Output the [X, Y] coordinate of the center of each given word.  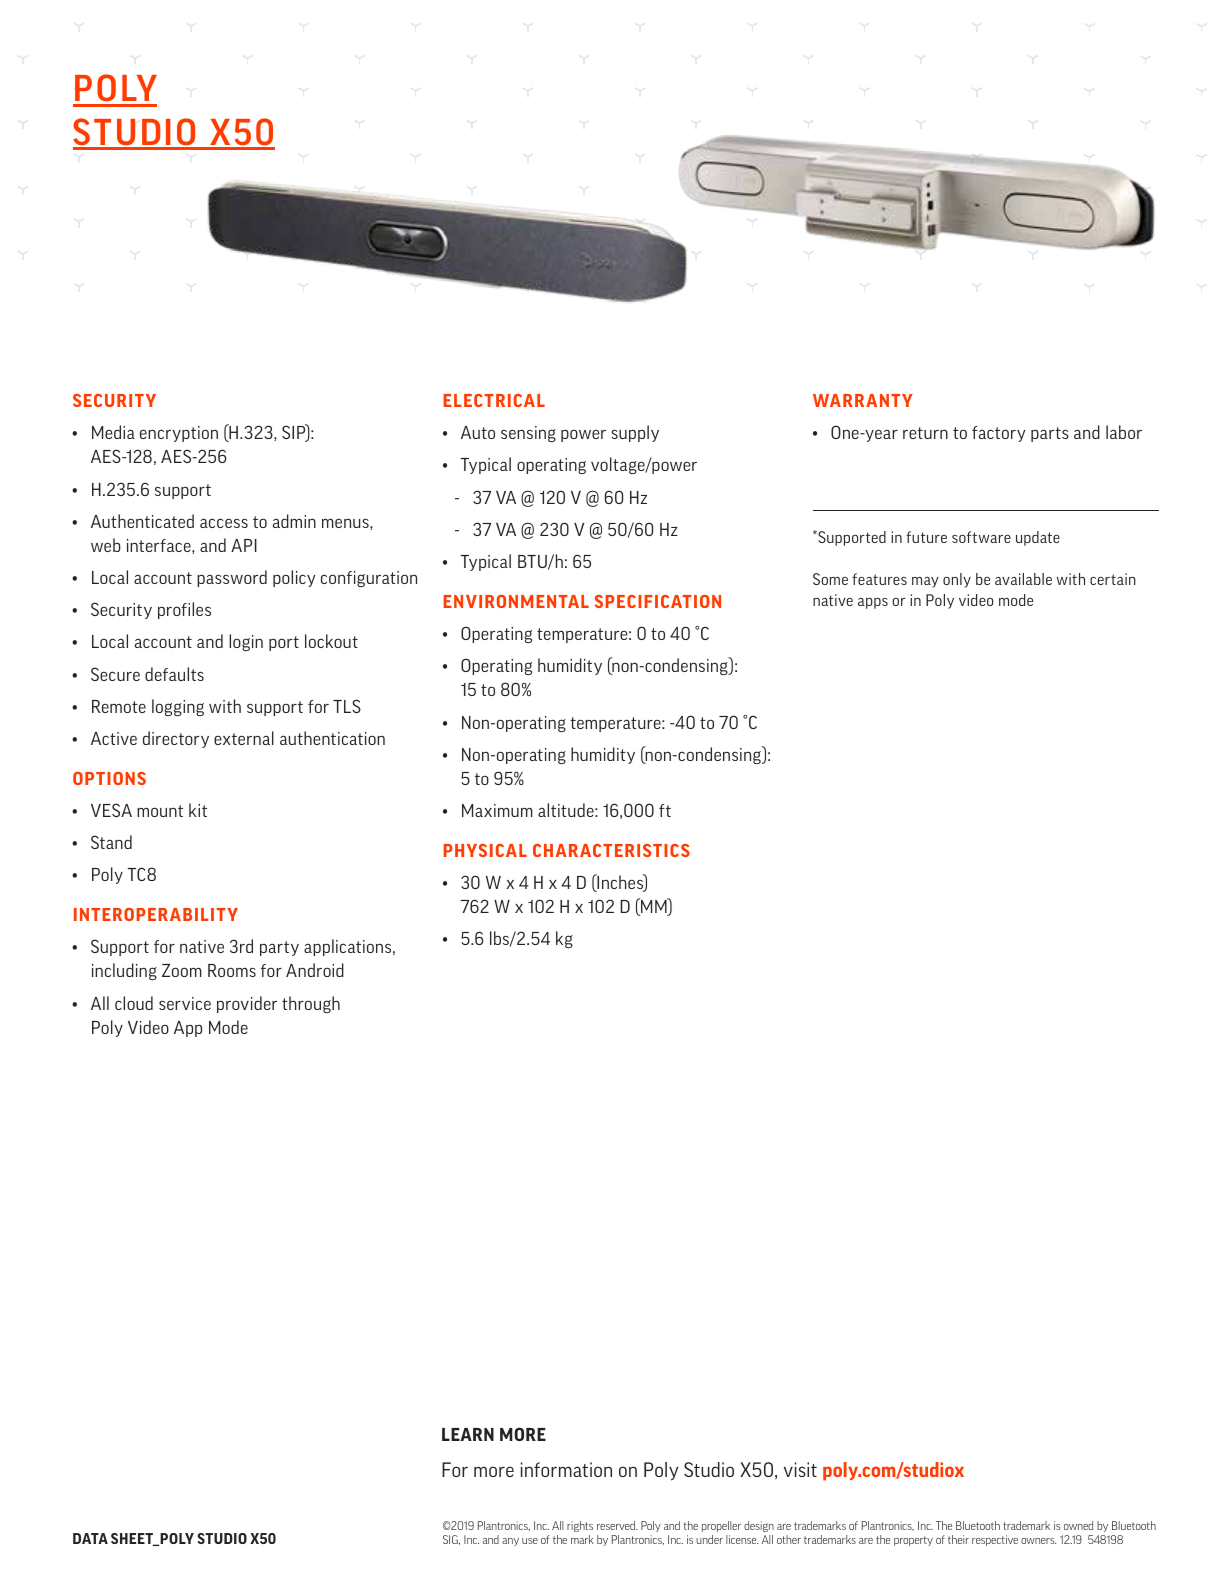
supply [635, 433]
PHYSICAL [485, 850]
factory [999, 434]
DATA [90, 1538]
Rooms [232, 970]
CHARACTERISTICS [611, 850]
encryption [179, 434]
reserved [617, 1525]
